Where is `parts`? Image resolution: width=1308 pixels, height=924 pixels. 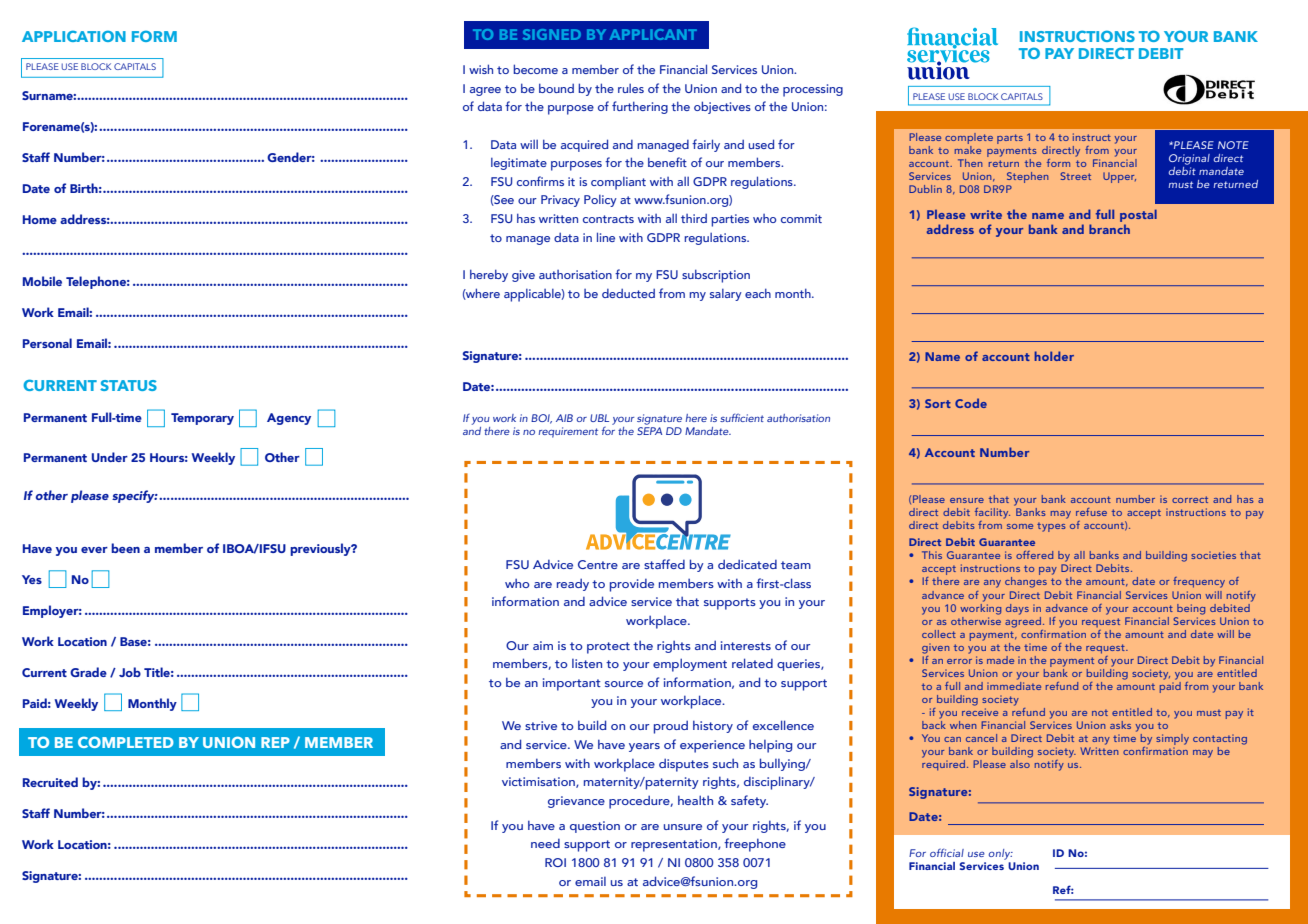 parts is located at coordinates (1010, 139).
